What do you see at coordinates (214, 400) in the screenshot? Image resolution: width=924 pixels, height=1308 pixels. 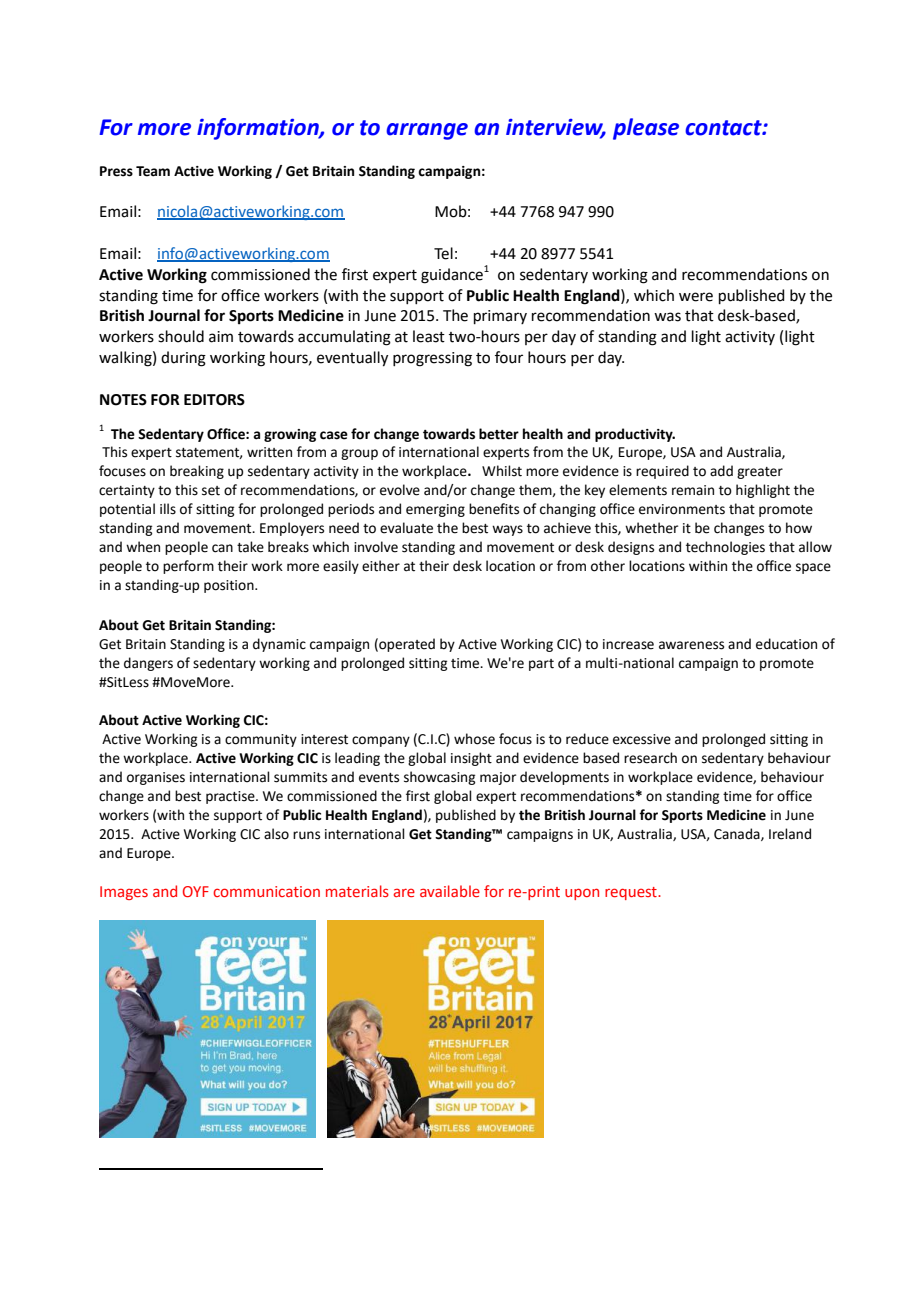 I see `EDITORS` at bounding box center [214, 400].
